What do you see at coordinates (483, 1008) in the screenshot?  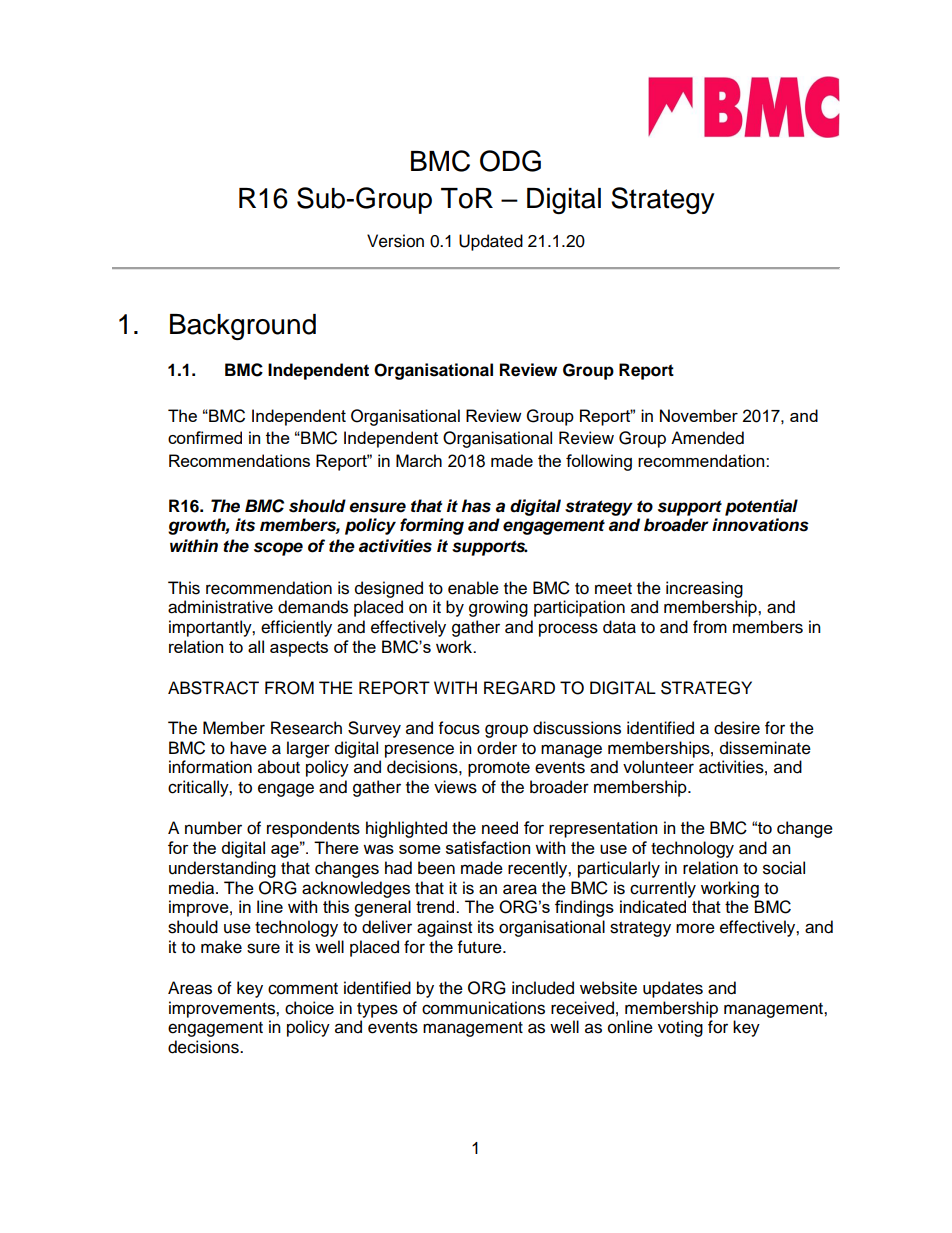 I see `communications` at bounding box center [483, 1008].
